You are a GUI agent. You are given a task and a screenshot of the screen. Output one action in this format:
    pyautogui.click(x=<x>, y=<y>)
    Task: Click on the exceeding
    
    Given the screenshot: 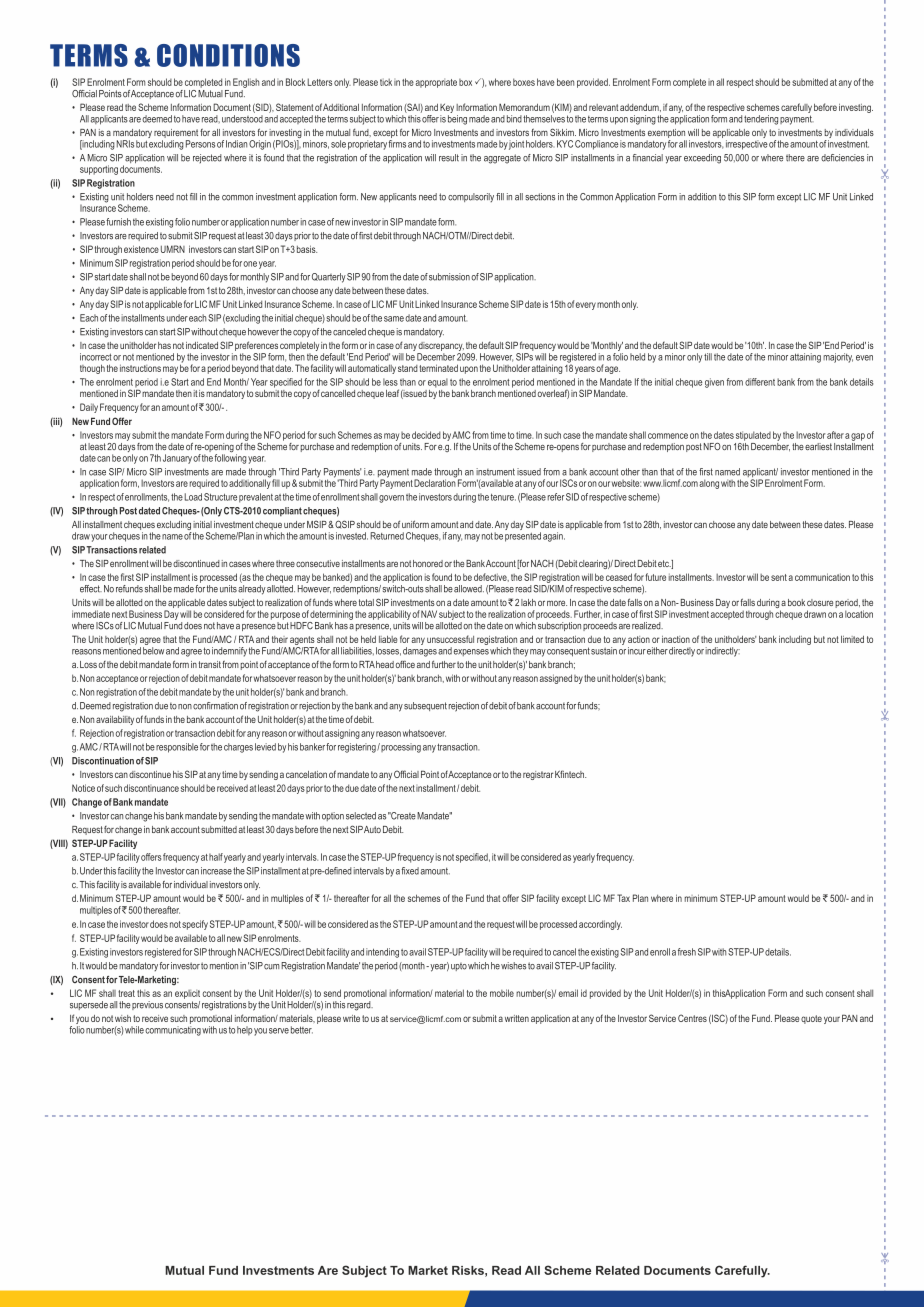 What is the action you would take?
    pyautogui.click(x=702, y=159)
